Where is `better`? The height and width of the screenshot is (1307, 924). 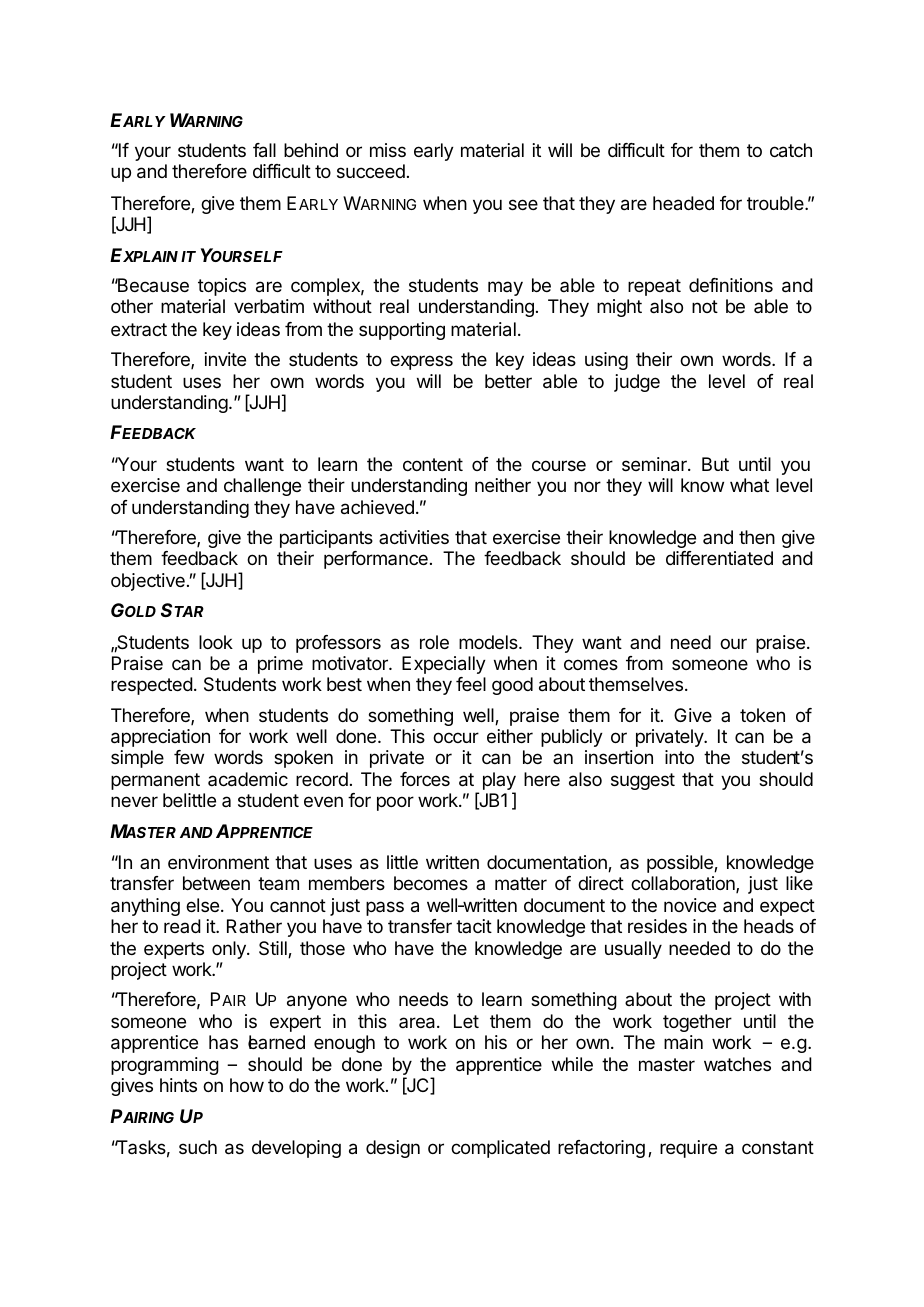
better is located at coordinates (508, 381).
